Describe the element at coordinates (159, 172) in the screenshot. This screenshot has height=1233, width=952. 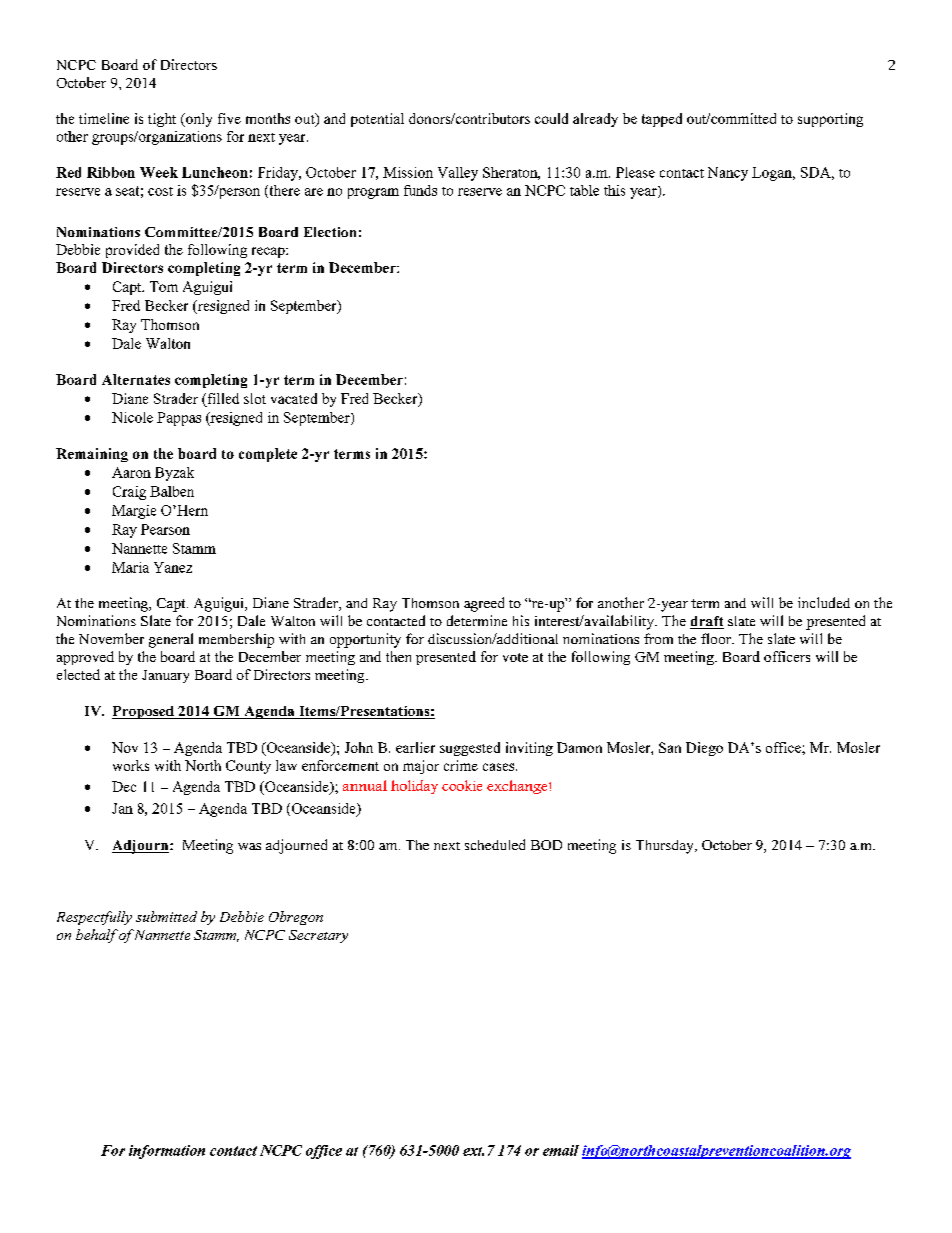
I see `Week` at that location.
